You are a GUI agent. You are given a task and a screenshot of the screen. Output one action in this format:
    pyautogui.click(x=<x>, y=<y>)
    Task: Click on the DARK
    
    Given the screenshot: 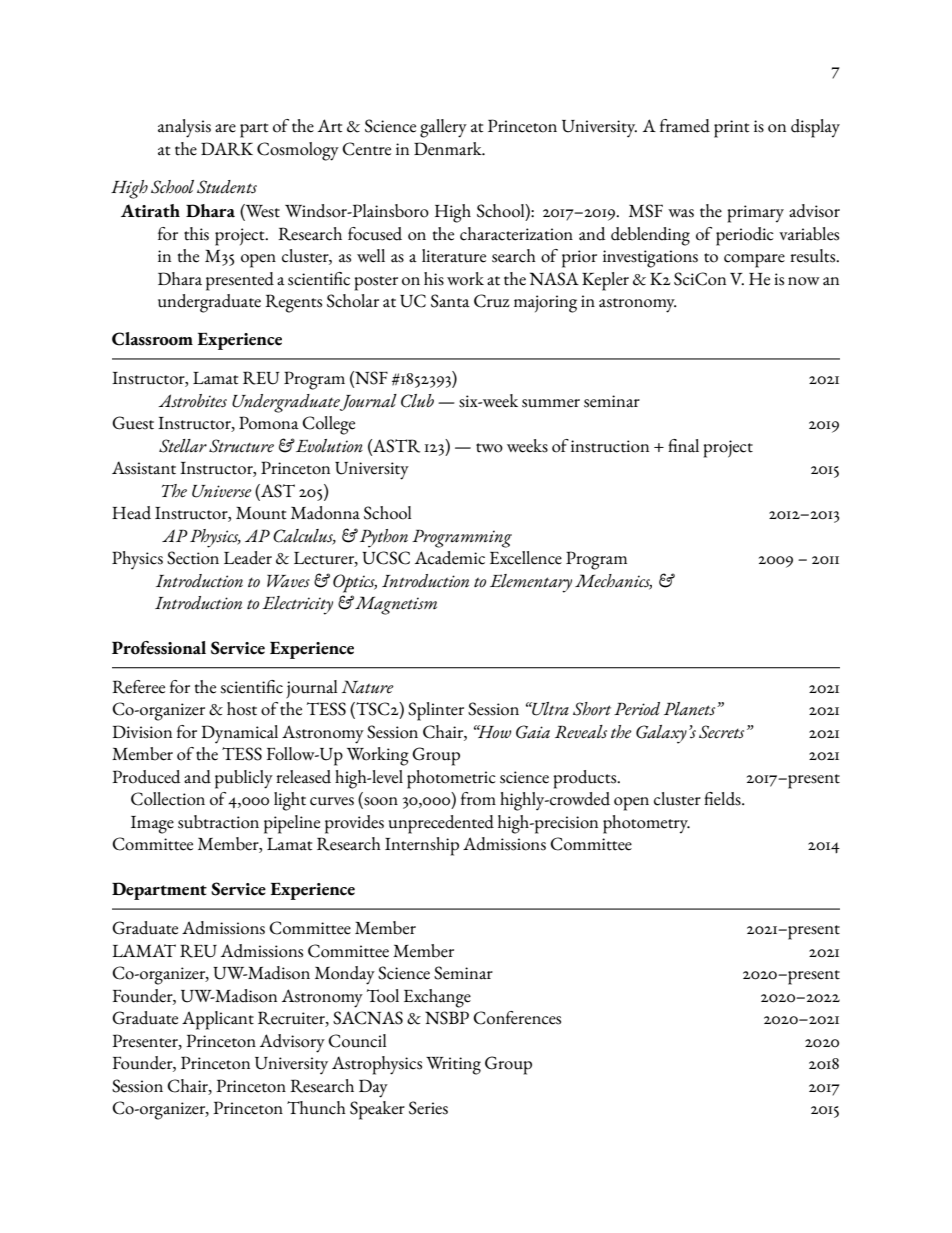 What is the action you would take?
    pyautogui.click(x=227, y=149)
